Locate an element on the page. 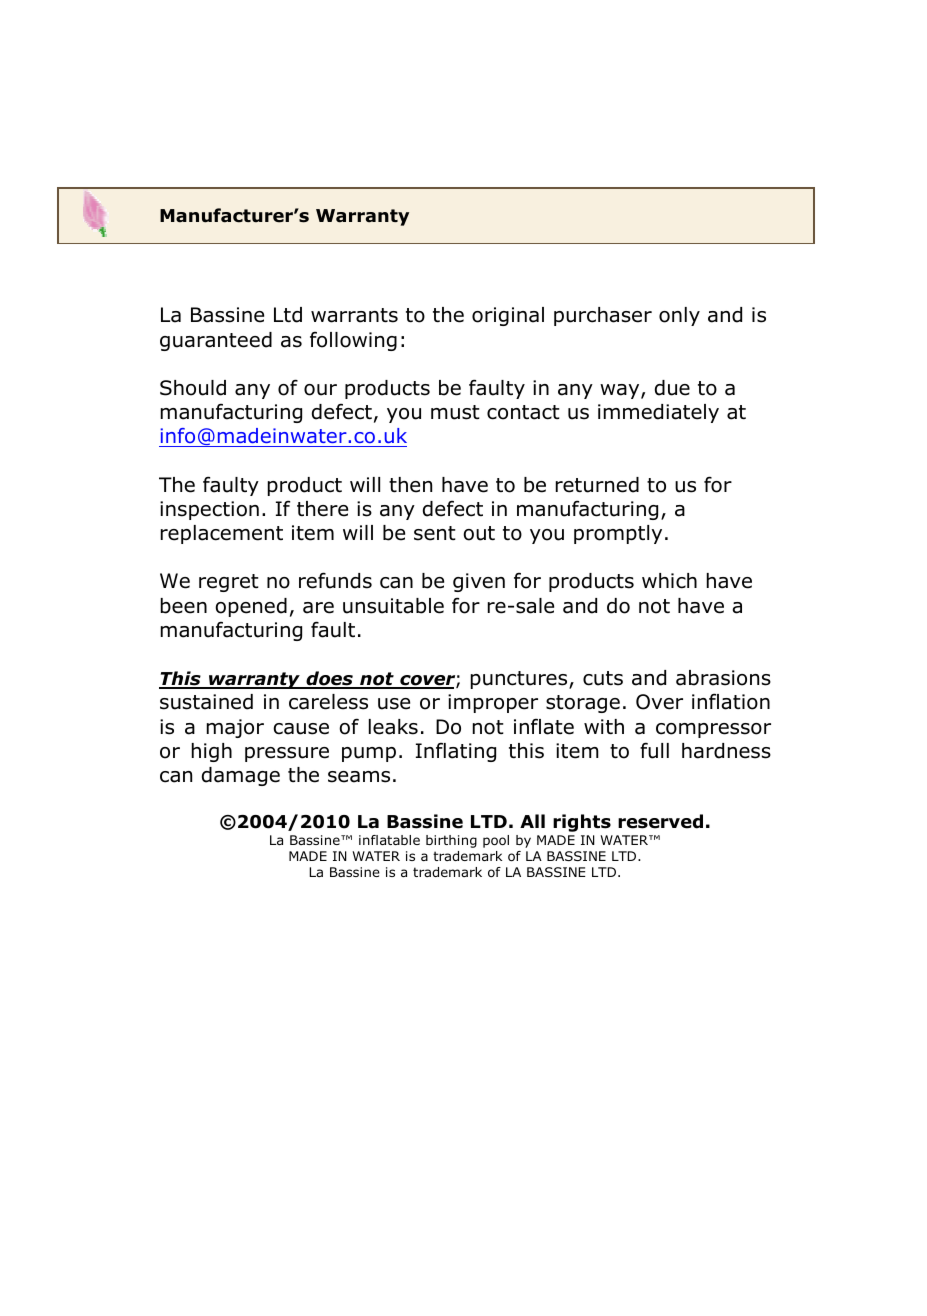  guaranteed is located at coordinates (216, 341).
